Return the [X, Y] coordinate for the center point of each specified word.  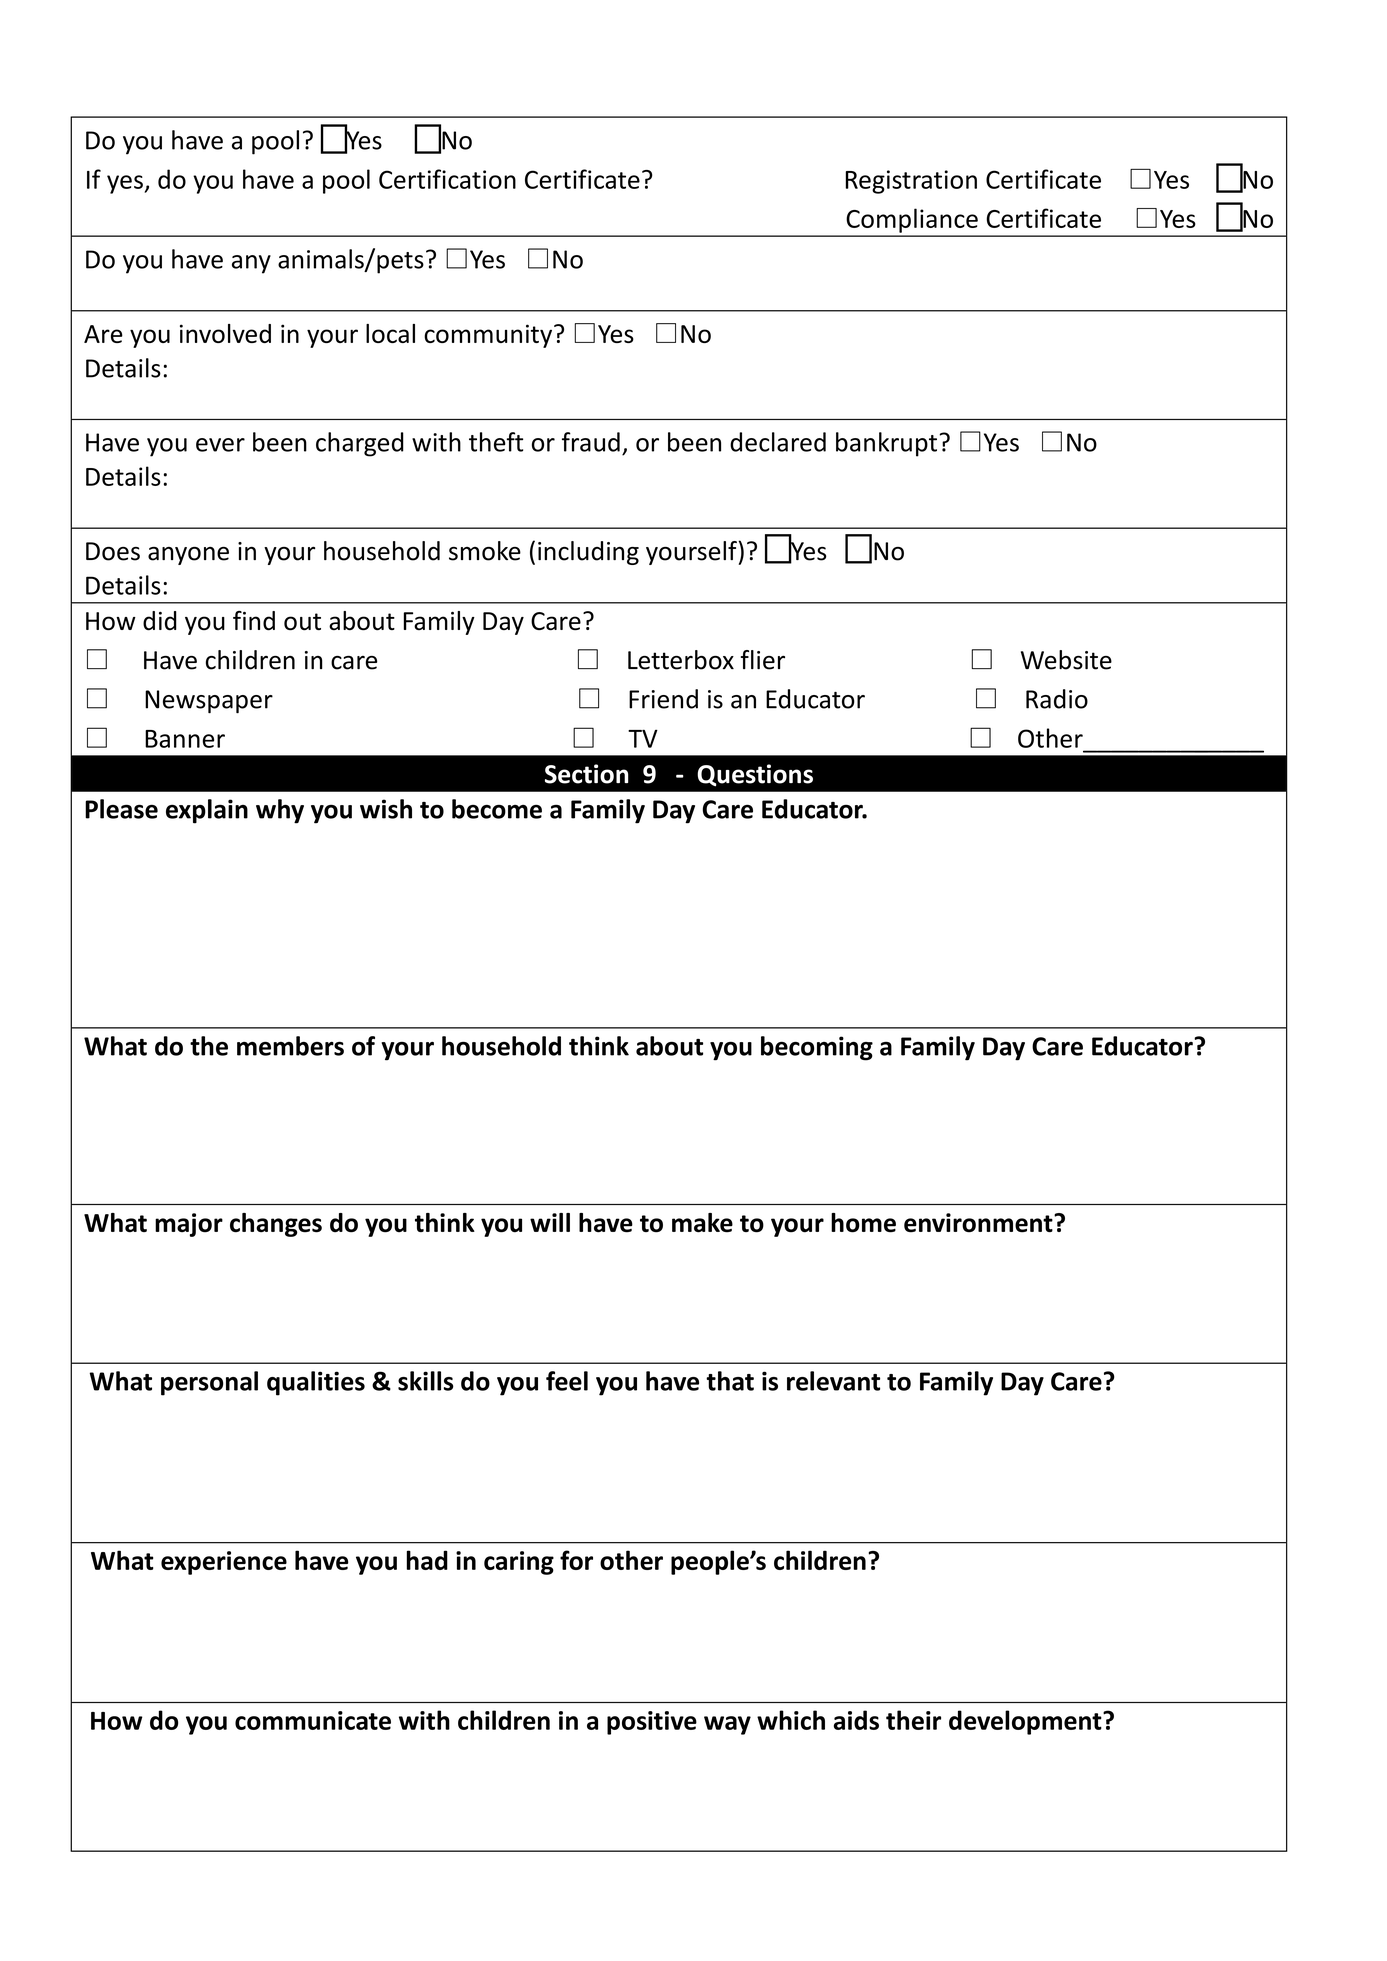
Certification [447, 179]
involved [225, 333]
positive [652, 1723]
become [497, 809]
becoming [817, 1048]
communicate [313, 1720]
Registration [911, 182]
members [290, 1046]
